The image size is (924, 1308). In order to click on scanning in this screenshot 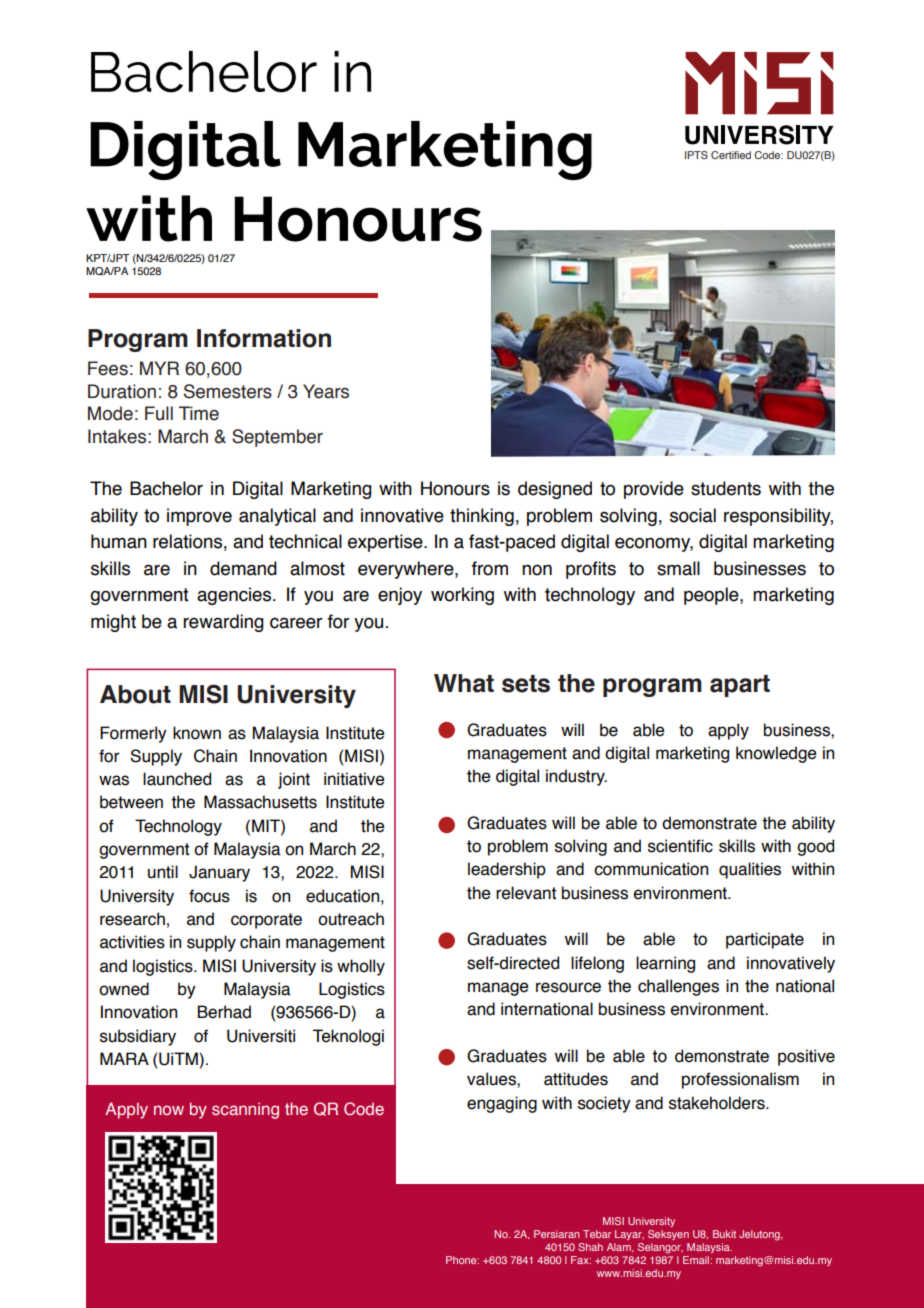, I will do `click(245, 1111)`.
